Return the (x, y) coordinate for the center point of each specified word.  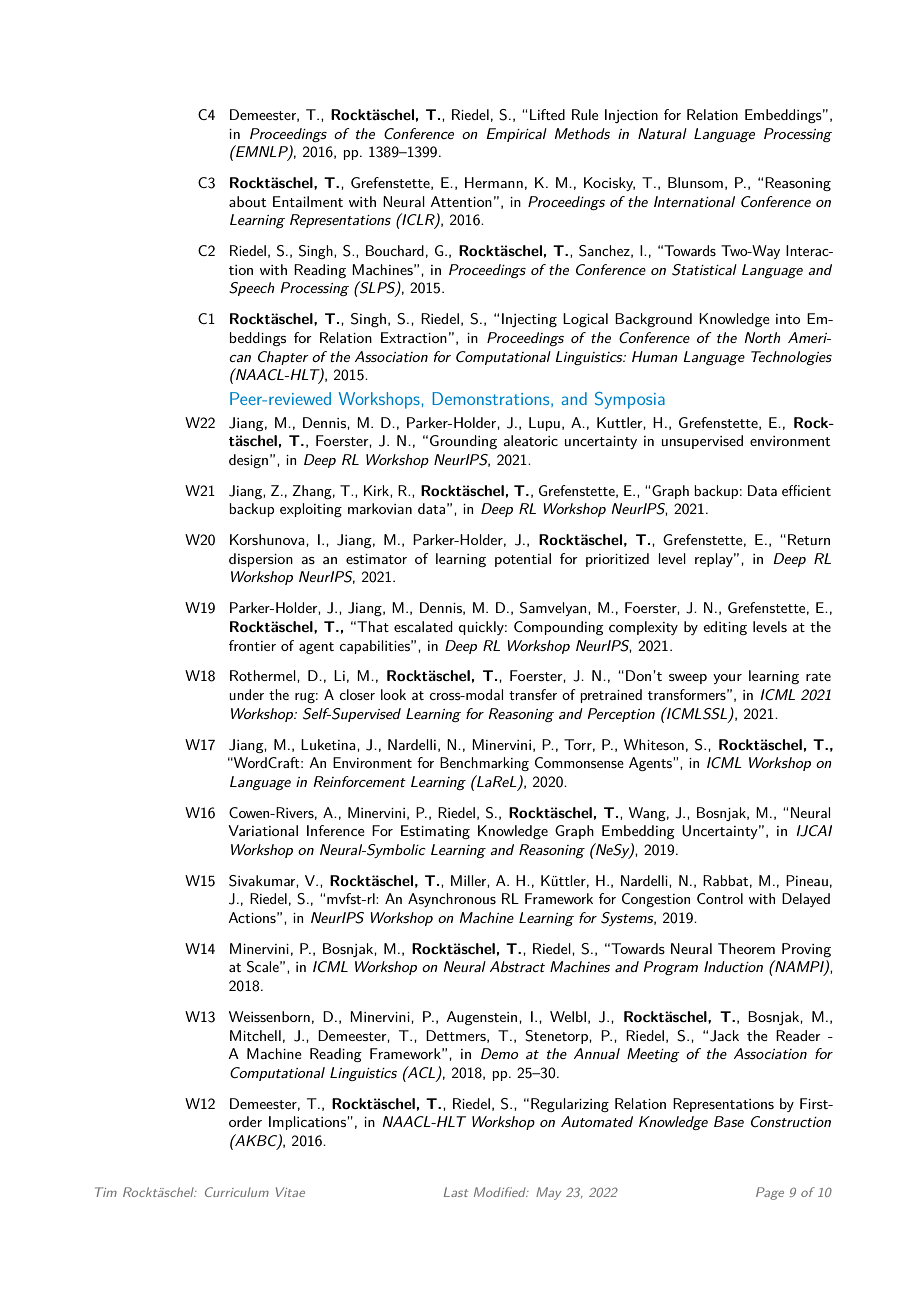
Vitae (290, 1192)
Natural (662, 133)
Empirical (516, 135)
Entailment (308, 201)
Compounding (559, 628)
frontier (252, 645)
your (727, 679)
